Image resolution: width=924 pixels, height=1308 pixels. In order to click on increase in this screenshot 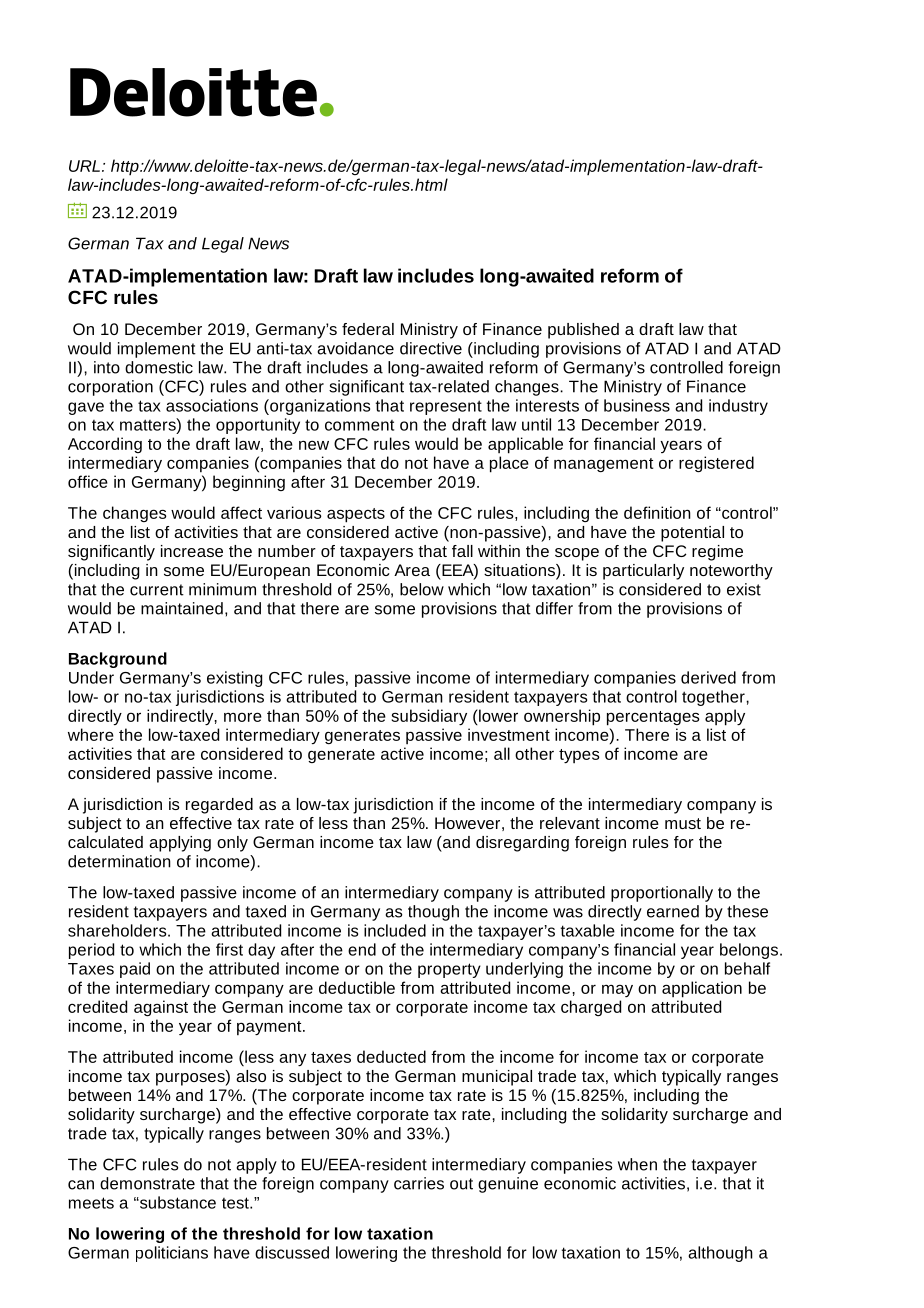, I will do `click(192, 551)`.
